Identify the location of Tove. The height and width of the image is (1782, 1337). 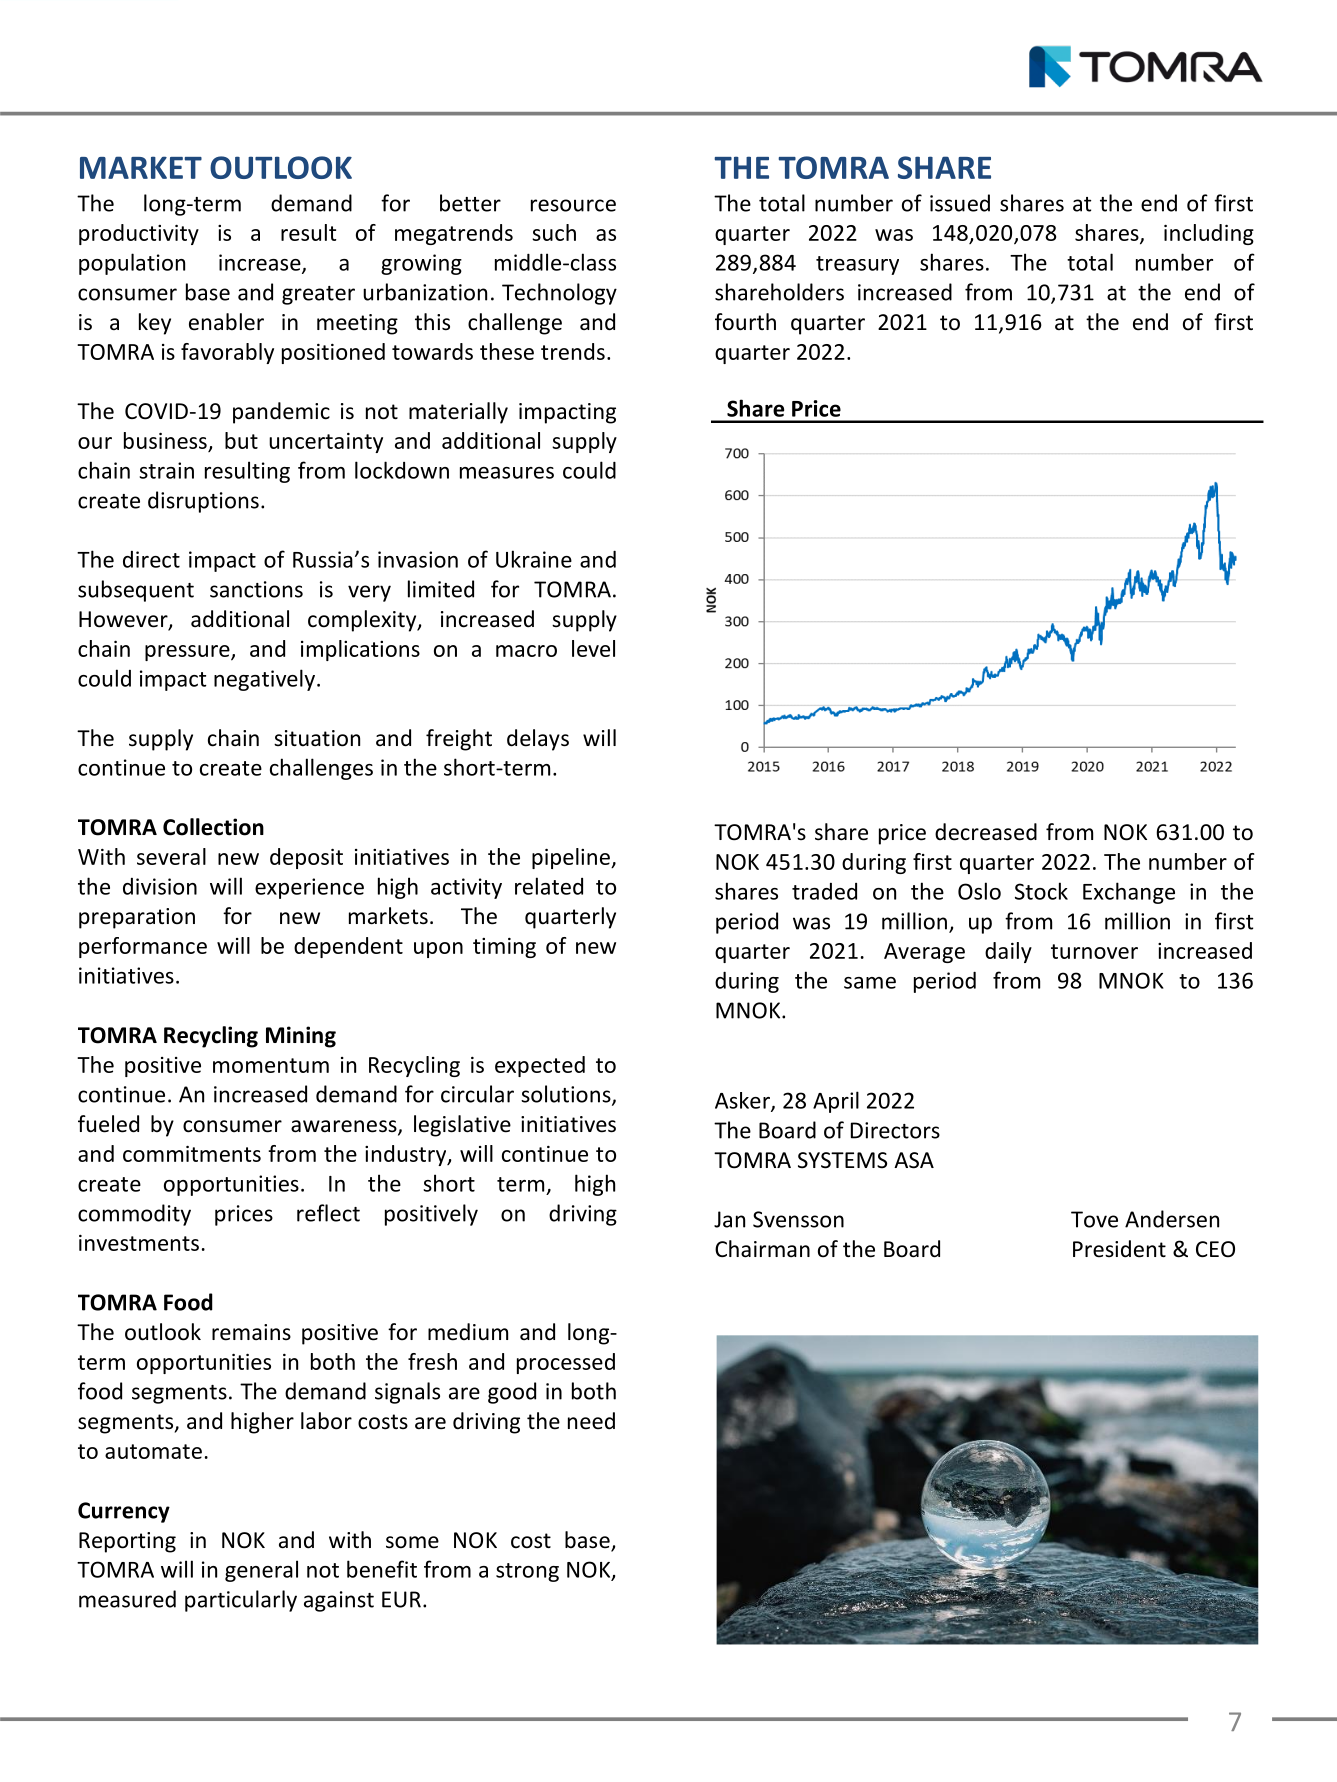
(1094, 1219).
